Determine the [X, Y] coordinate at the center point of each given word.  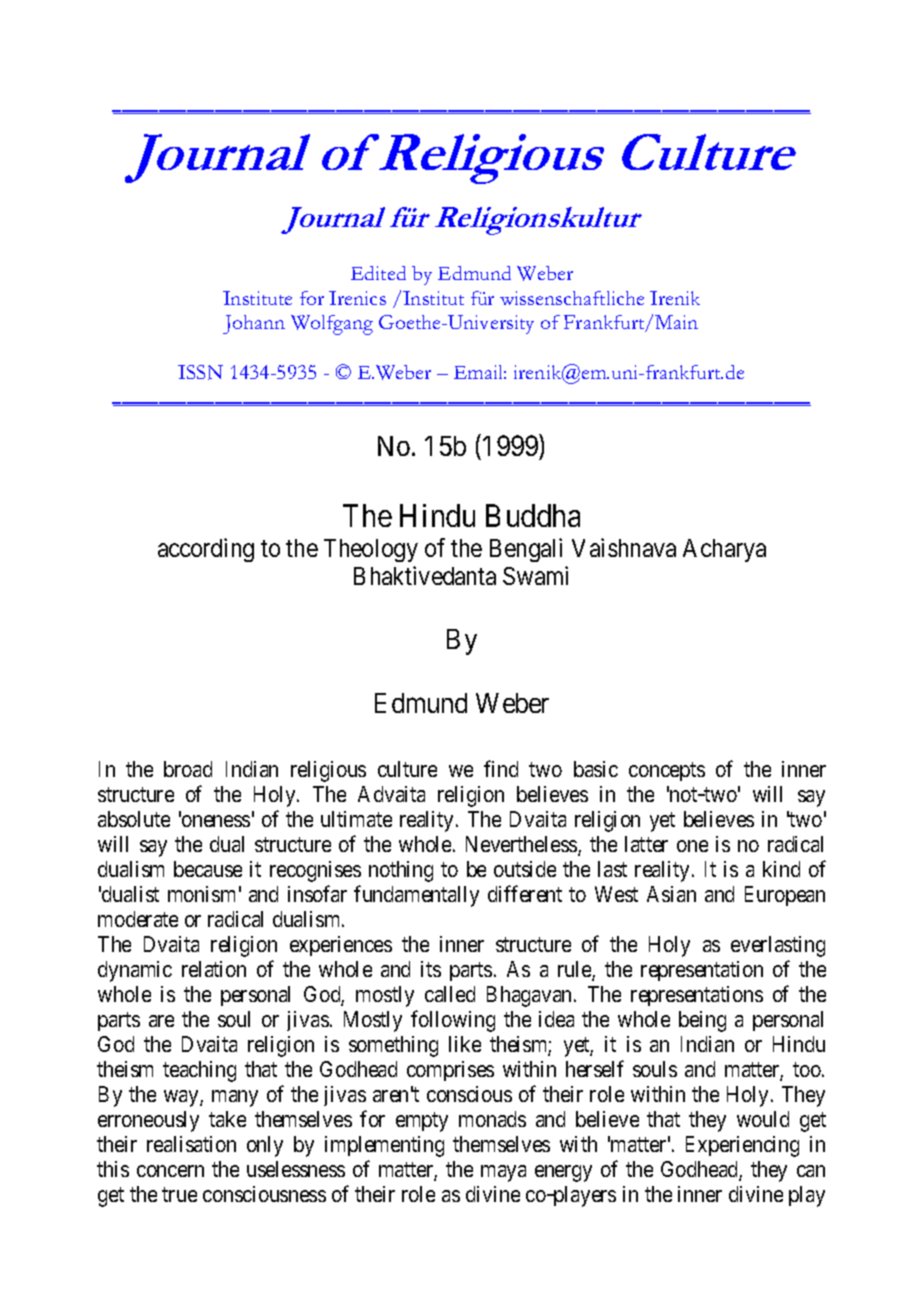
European [785, 896]
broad [188, 769]
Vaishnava [624, 547]
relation [214, 969]
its [431, 969]
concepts [667, 771]
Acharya [724, 550]
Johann [254, 324]
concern [170, 1171]
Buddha [533, 515]
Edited [378, 273]
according [206, 550]
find [501, 768]
